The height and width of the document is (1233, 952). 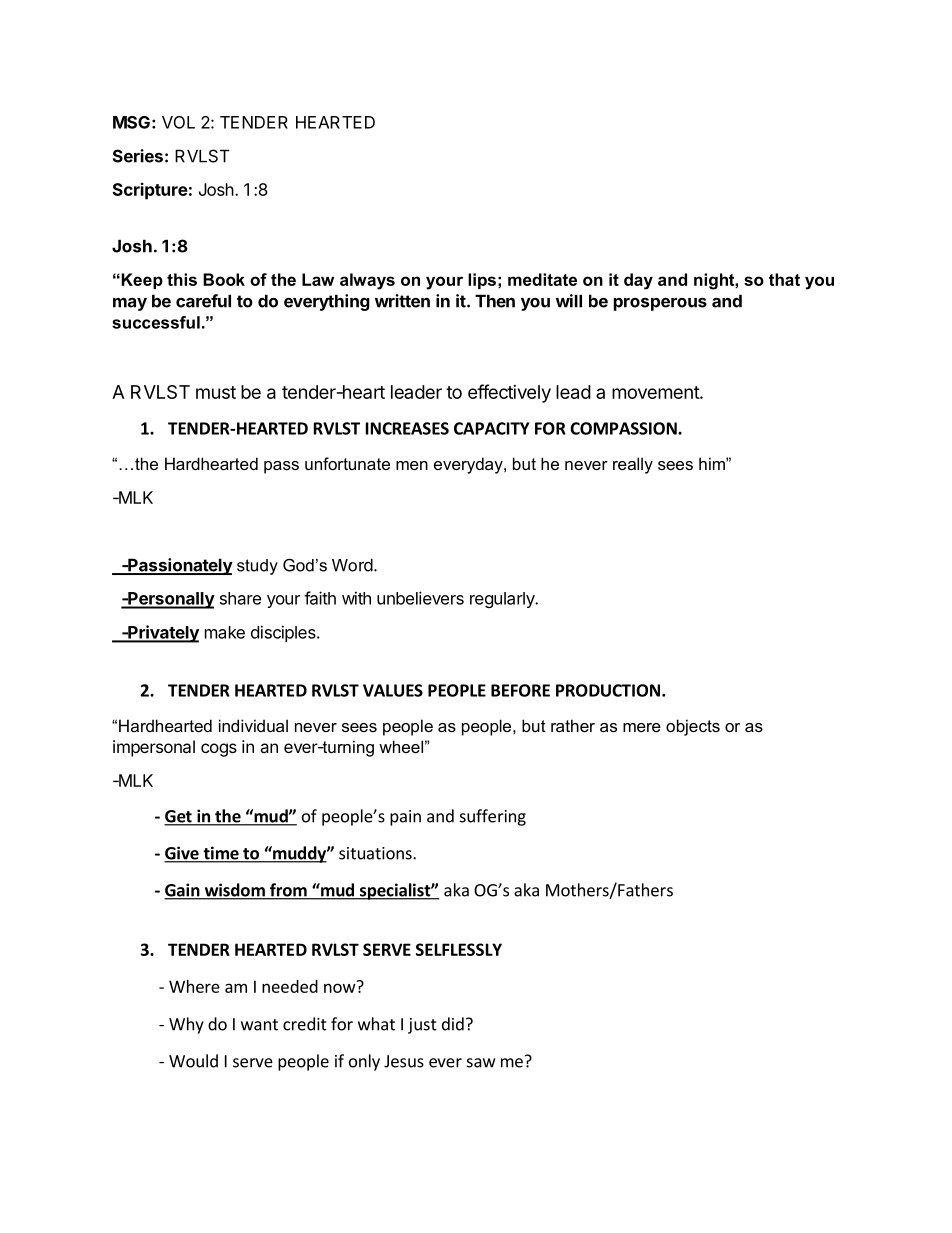 I want to click on wheel, so click(x=401, y=746).
